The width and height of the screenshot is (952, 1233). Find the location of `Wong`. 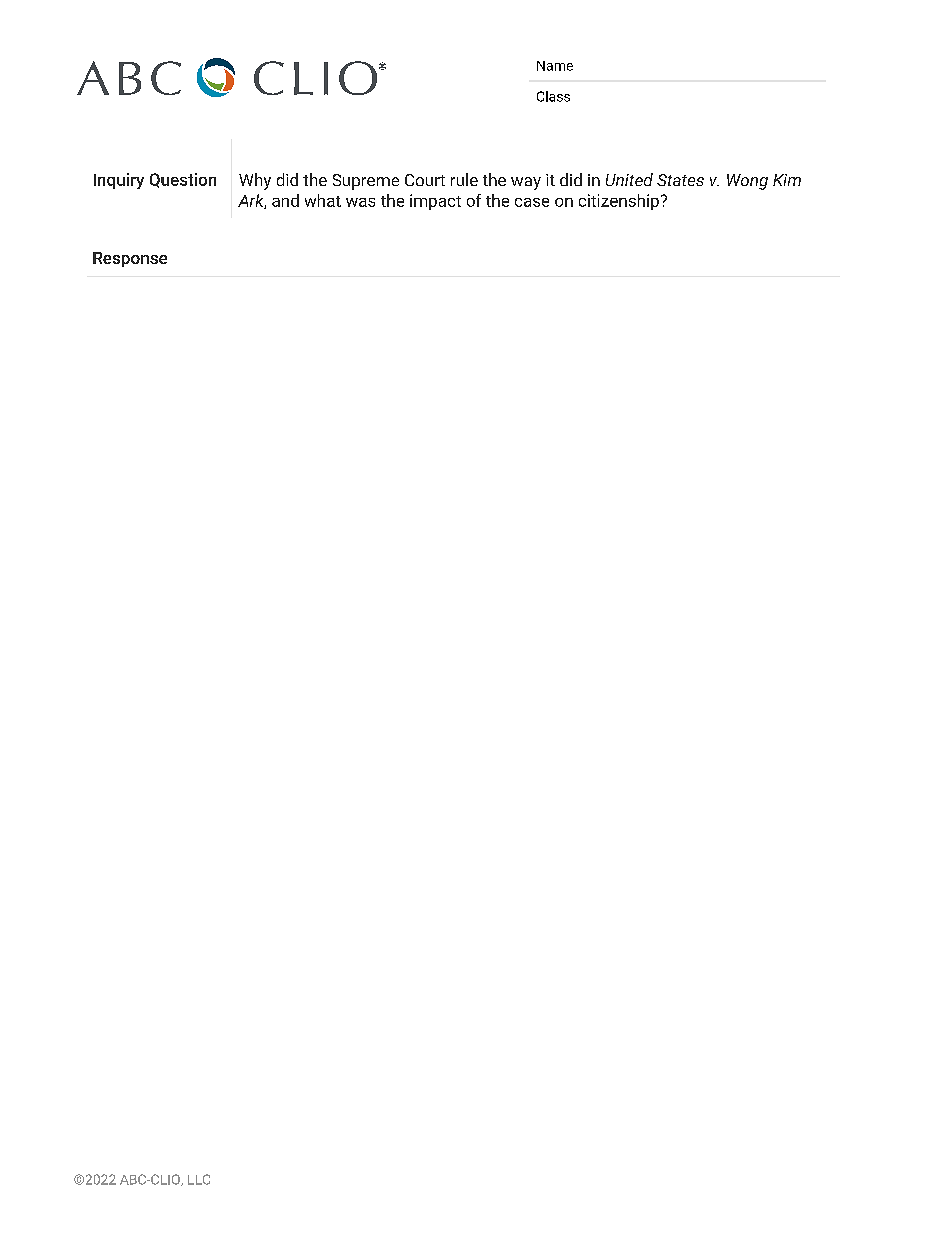

Wong is located at coordinates (747, 182).
